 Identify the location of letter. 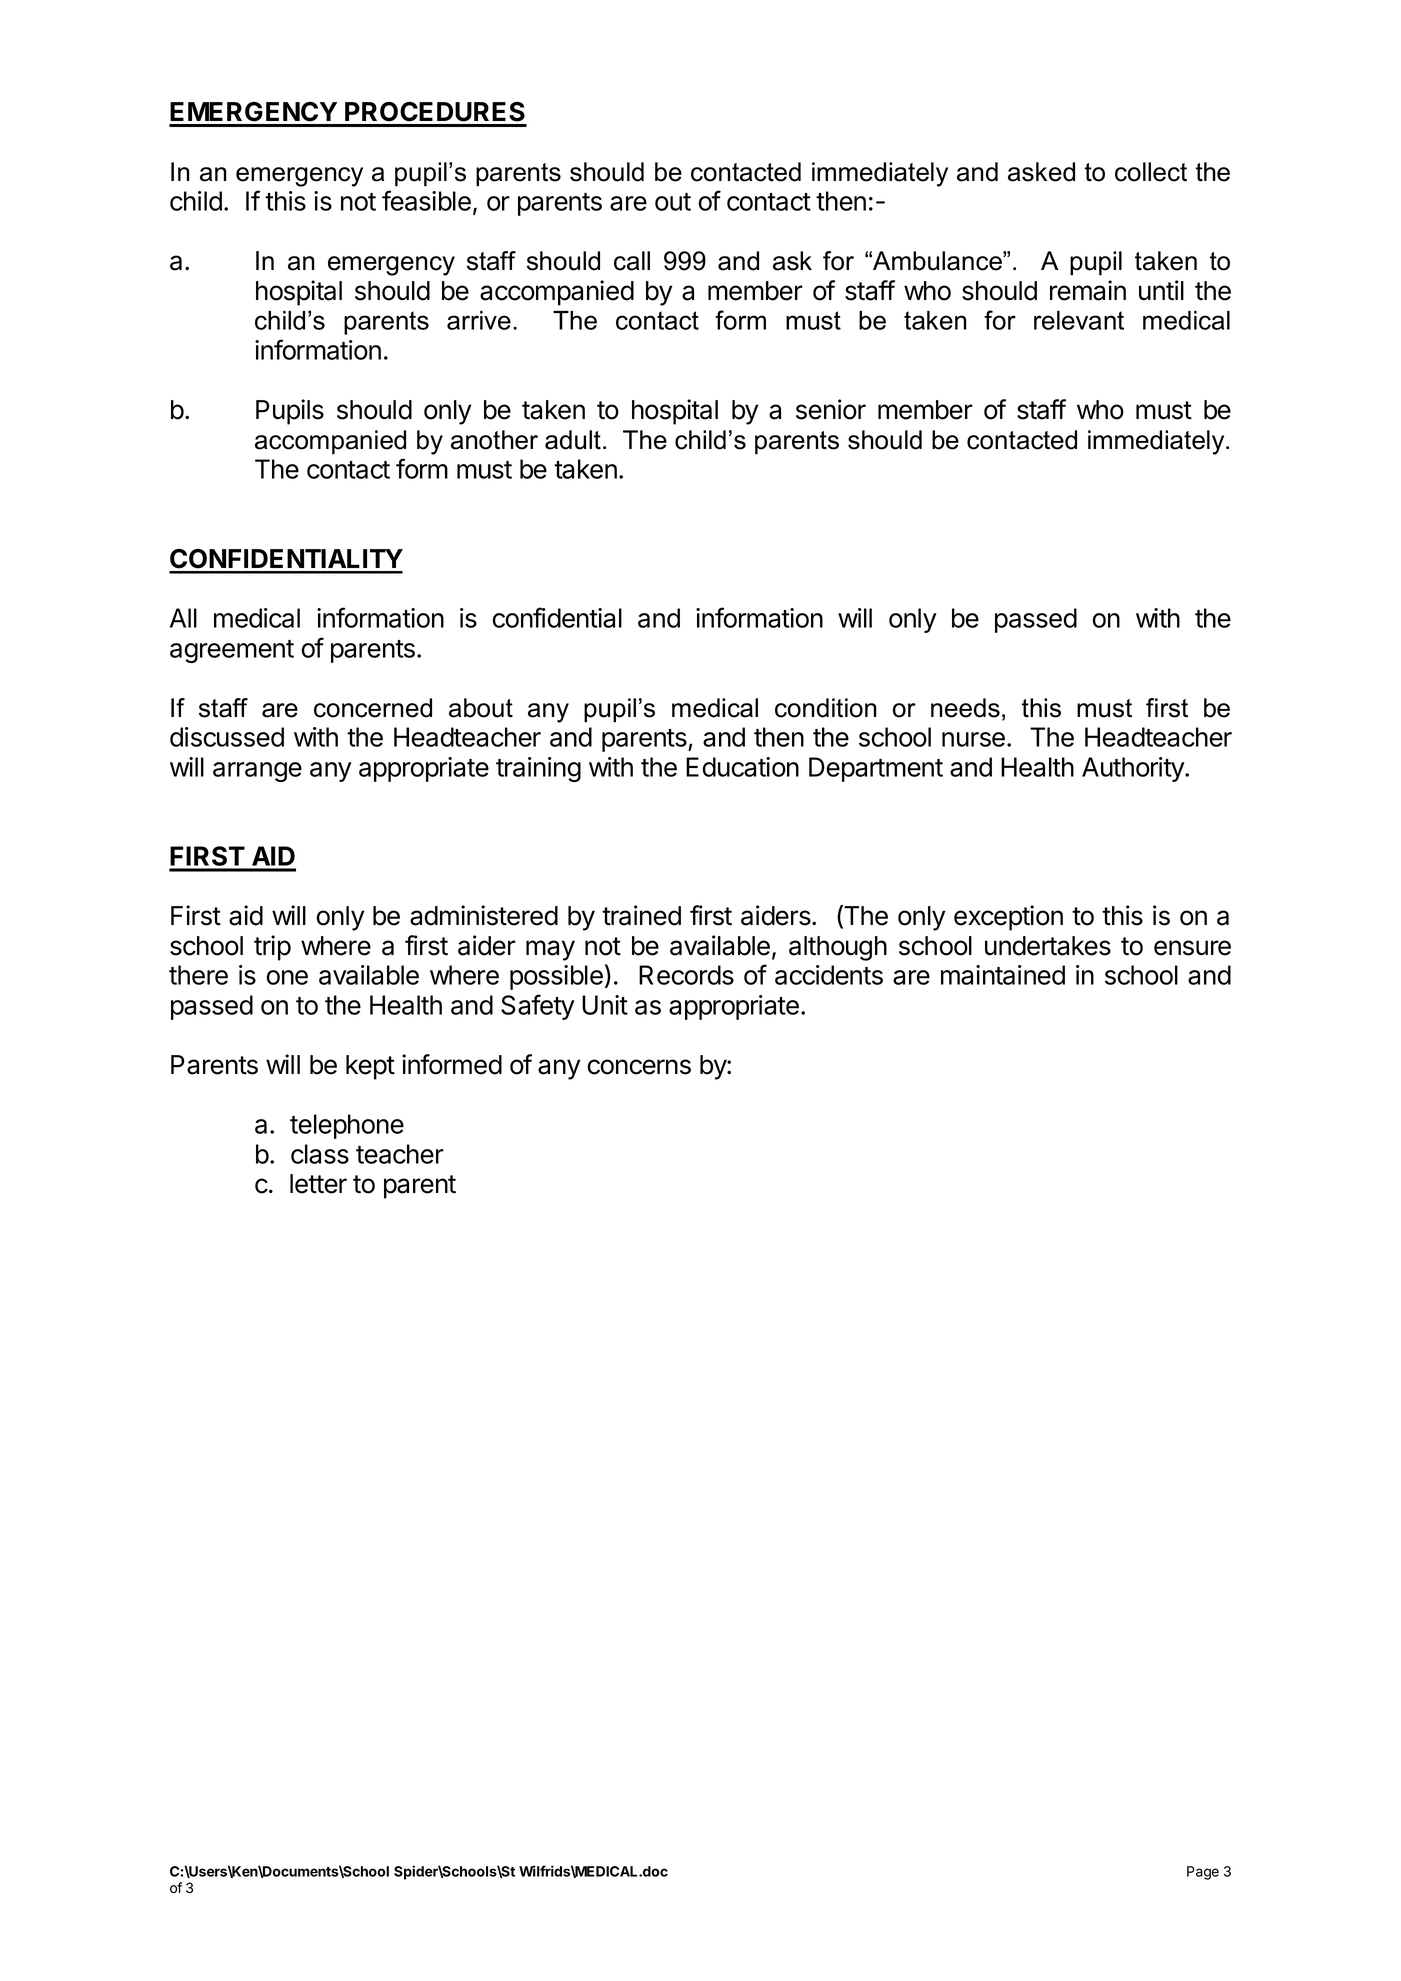
(318, 1184).
